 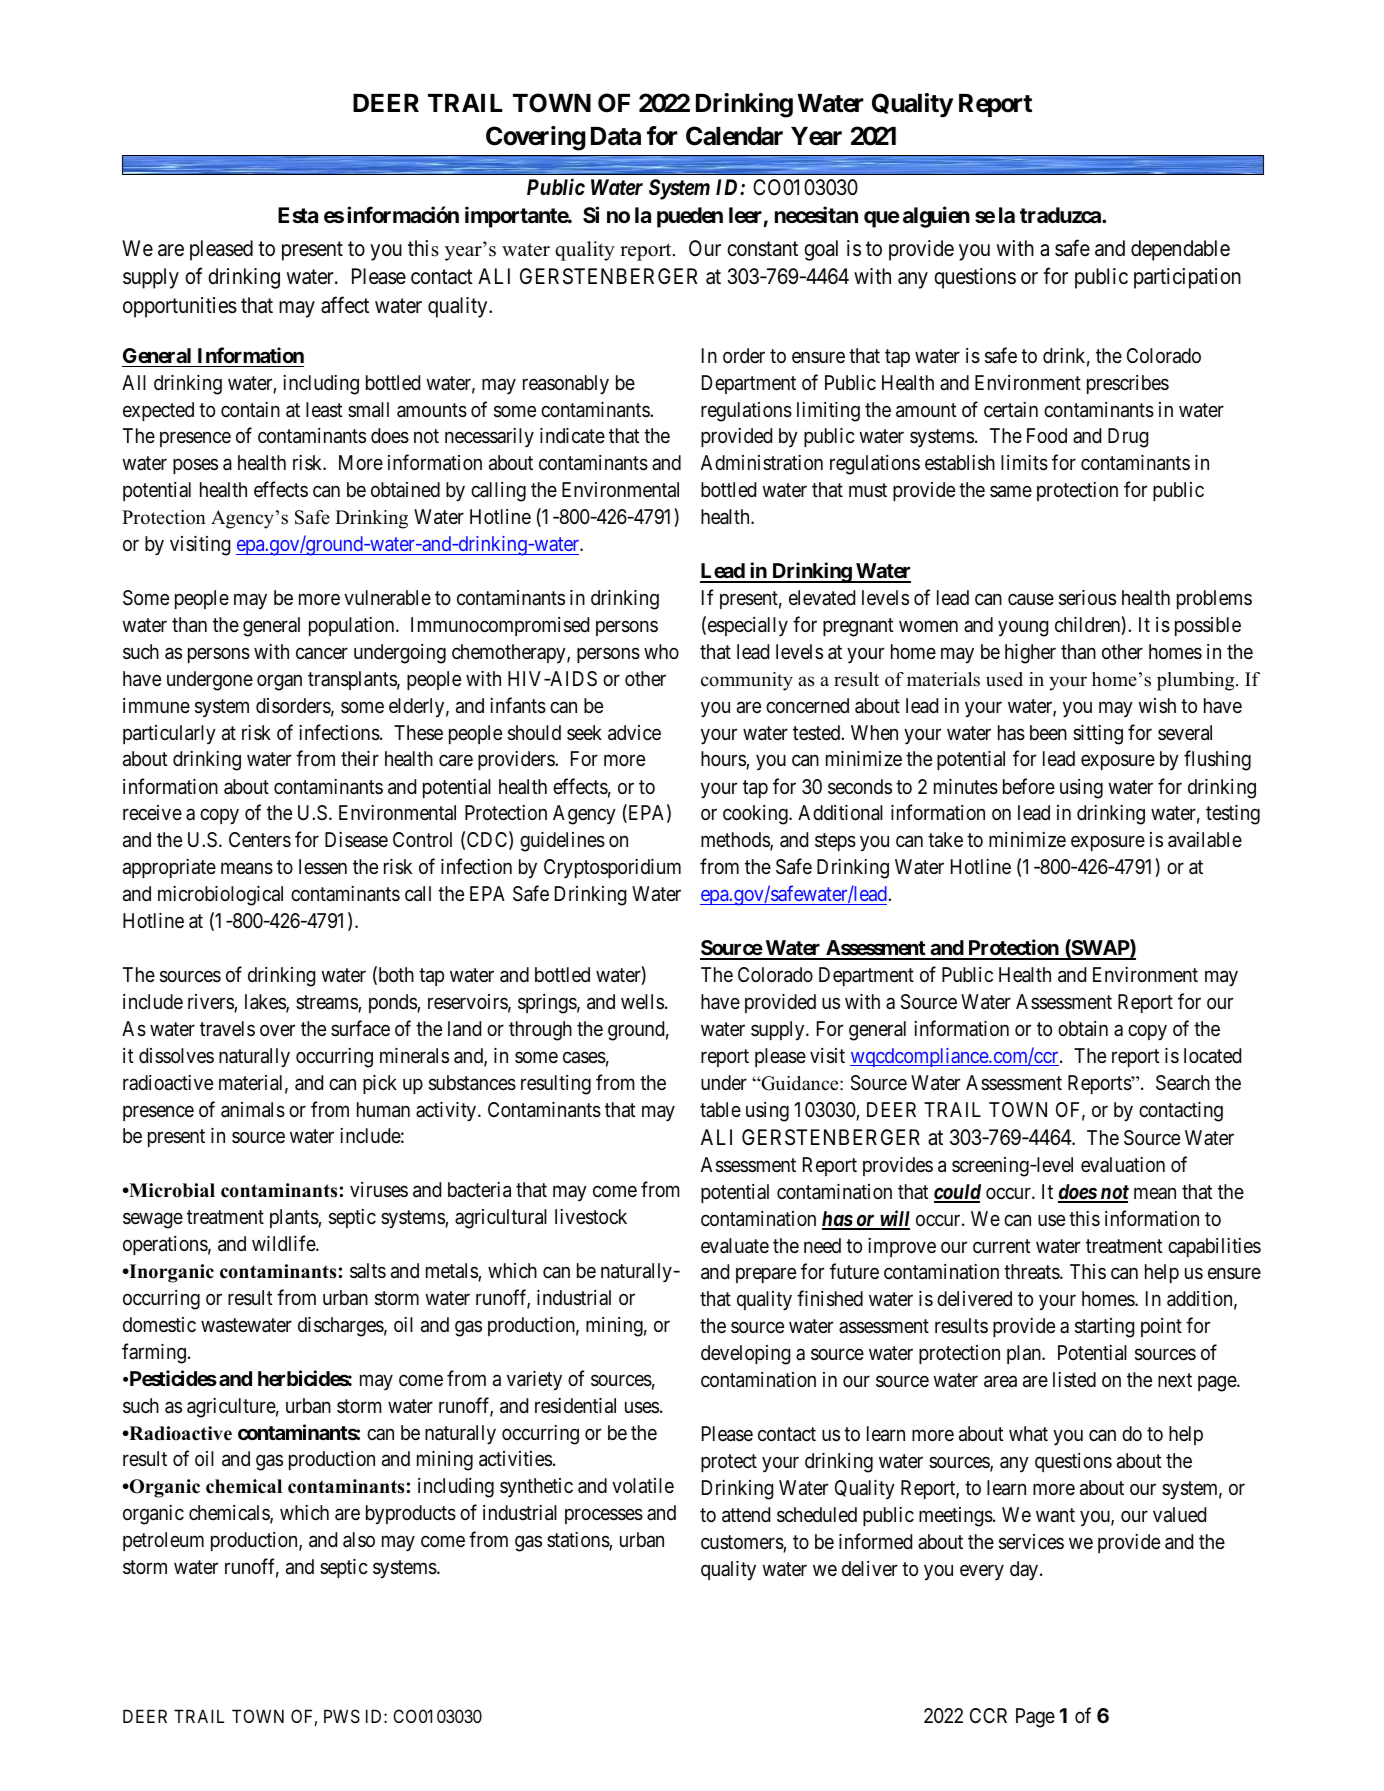 What do you see at coordinates (284, 1243) in the page?
I see `wildlife` at bounding box center [284, 1243].
